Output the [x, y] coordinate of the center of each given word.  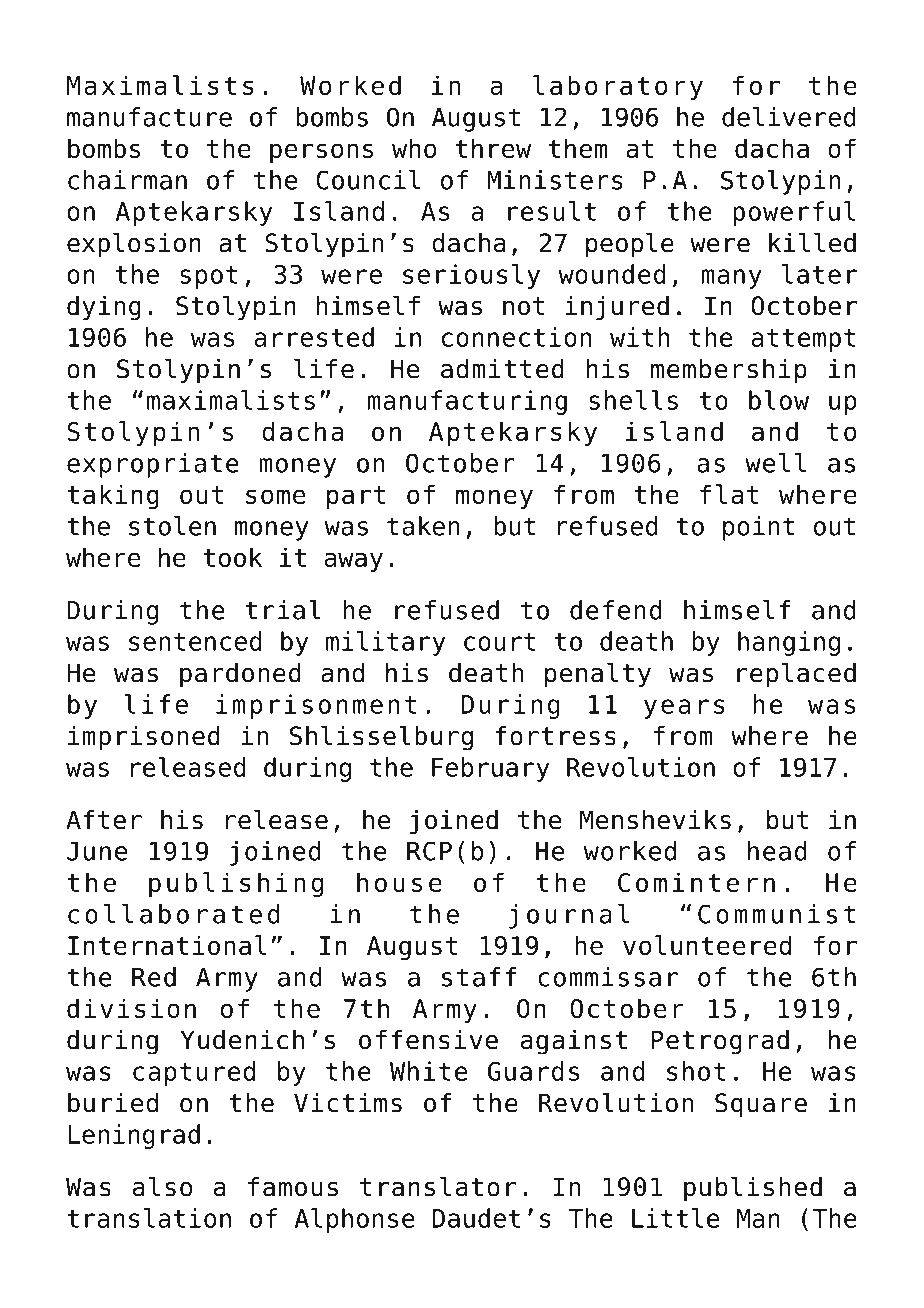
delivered [789, 117]
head [777, 851]
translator [438, 1186]
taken [423, 526]
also [163, 1186]
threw [493, 148]
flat [729, 494]
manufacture [149, 117]
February [490, 769]
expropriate [153, 465]
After [104, 820]
